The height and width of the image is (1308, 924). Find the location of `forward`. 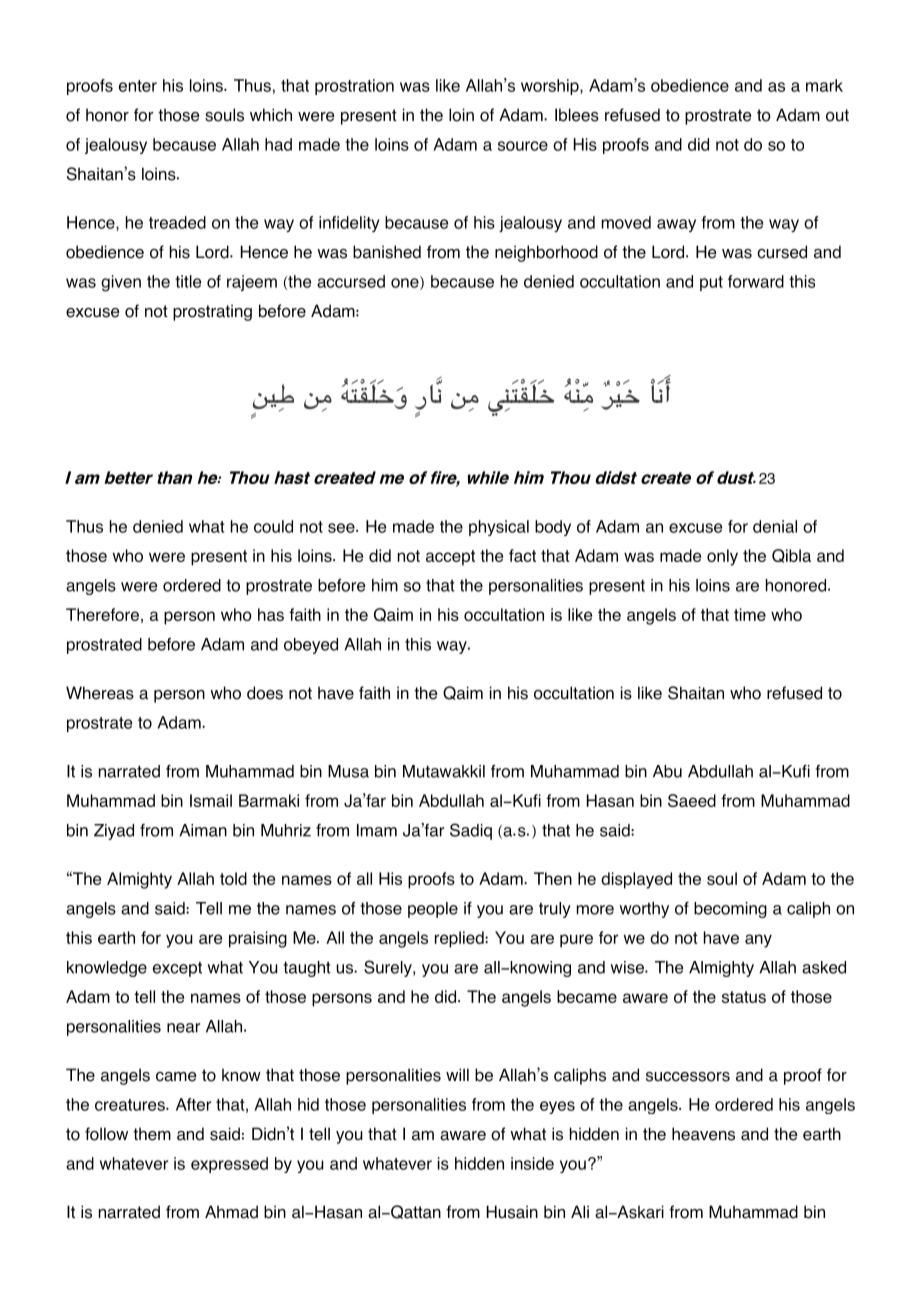

forward is located at coordinates (756, 281).
